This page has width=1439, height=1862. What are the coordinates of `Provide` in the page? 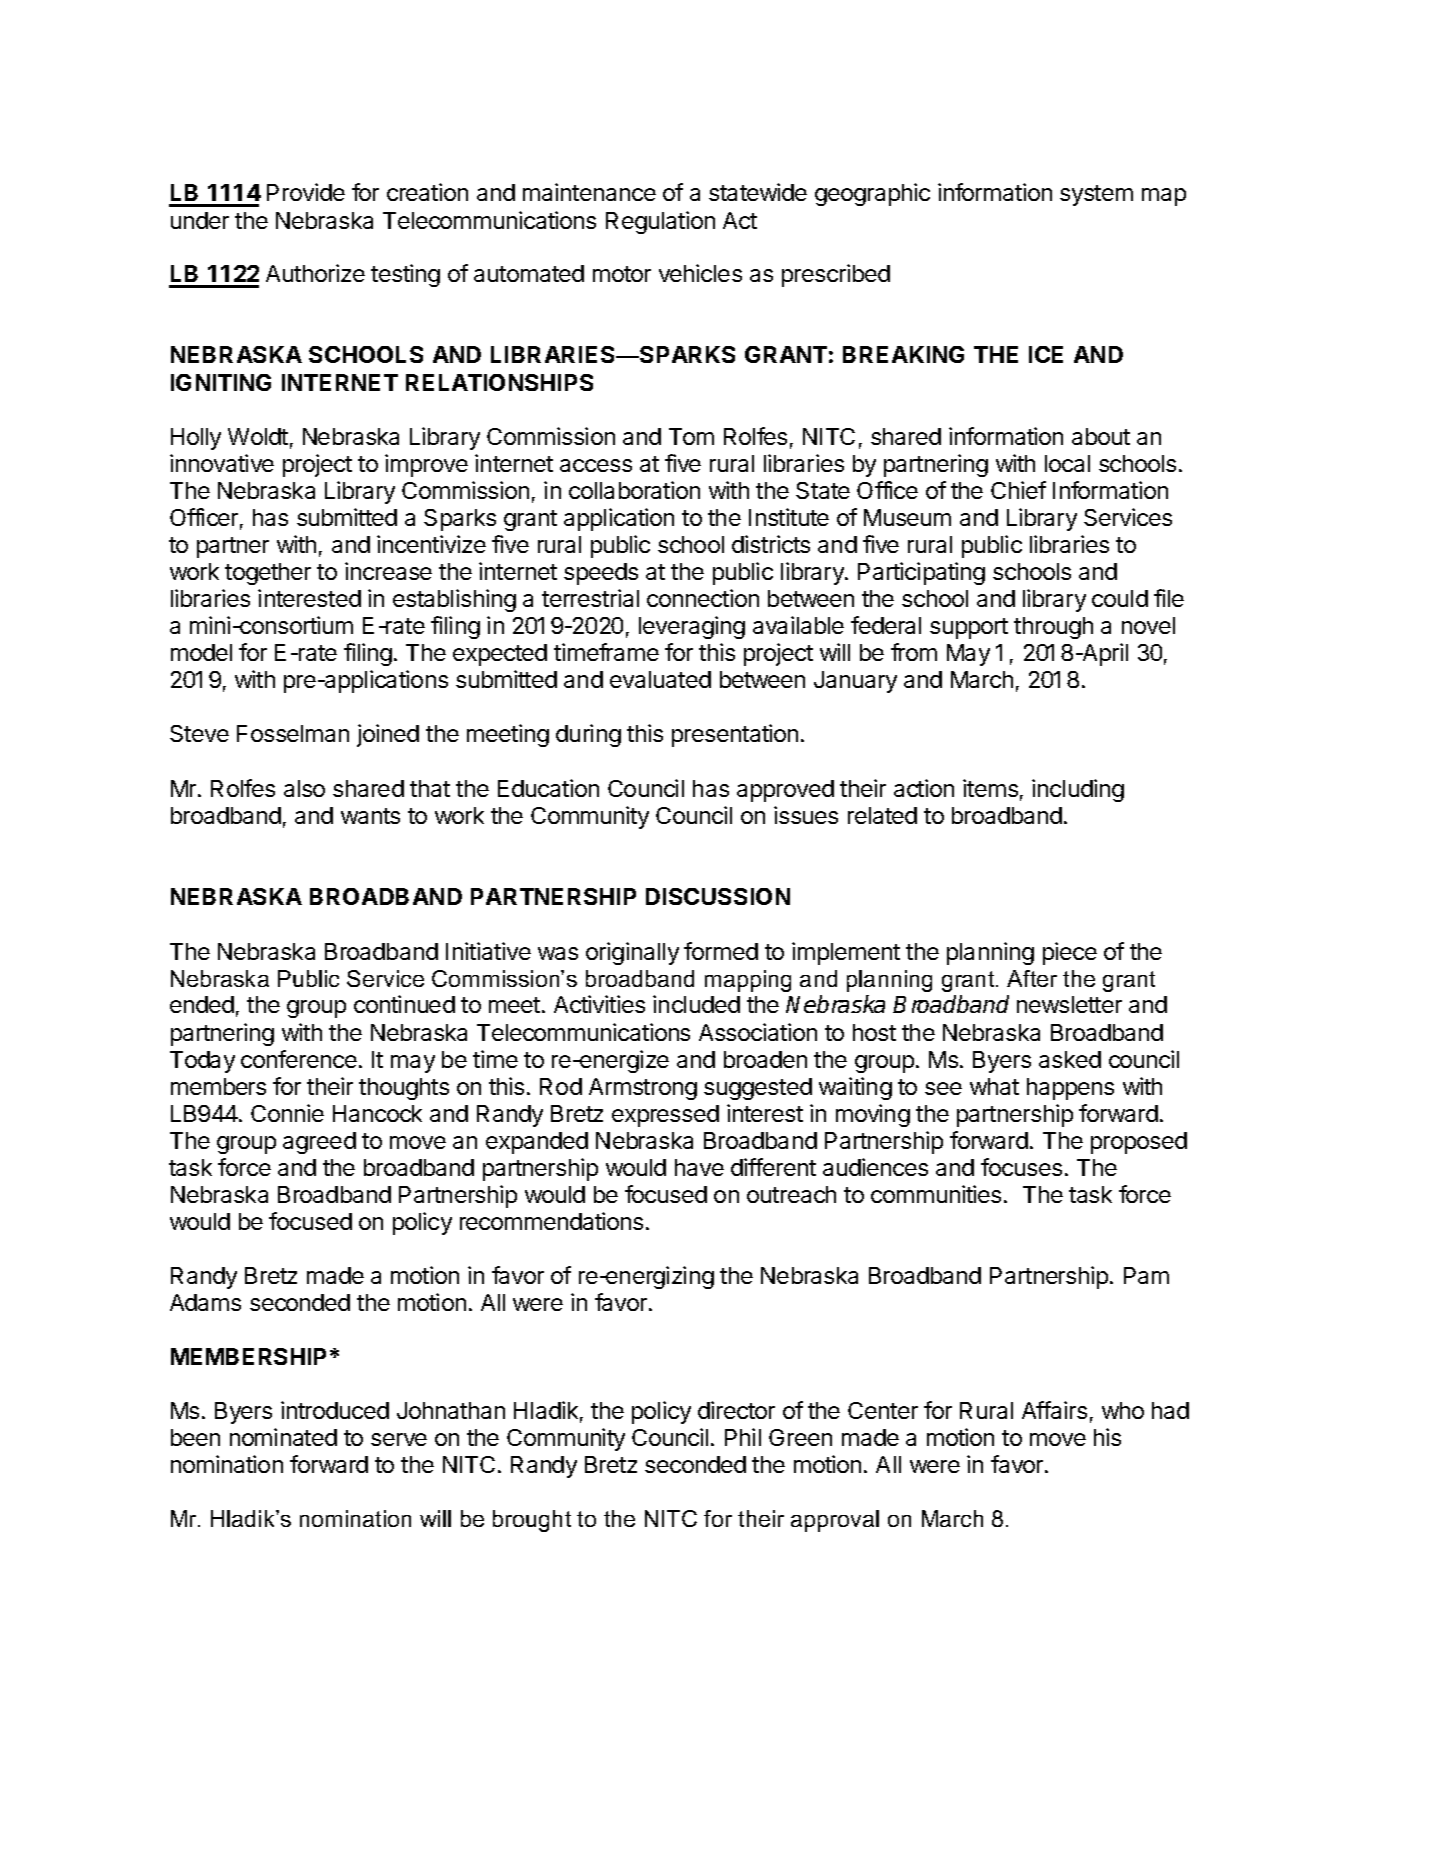 It's located at (306, 192).
